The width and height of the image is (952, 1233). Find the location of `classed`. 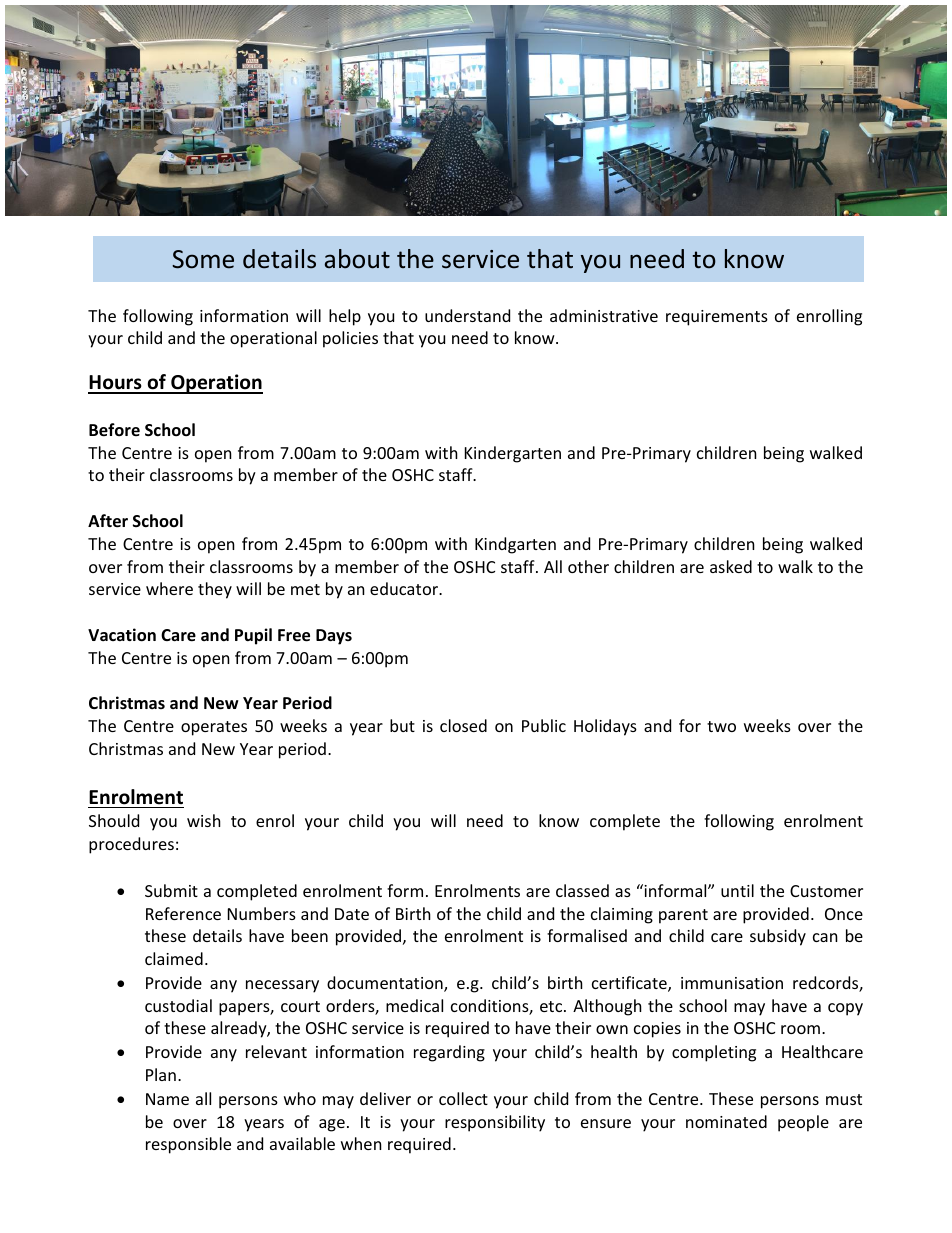

classed is located at coordinates (582, 890).
